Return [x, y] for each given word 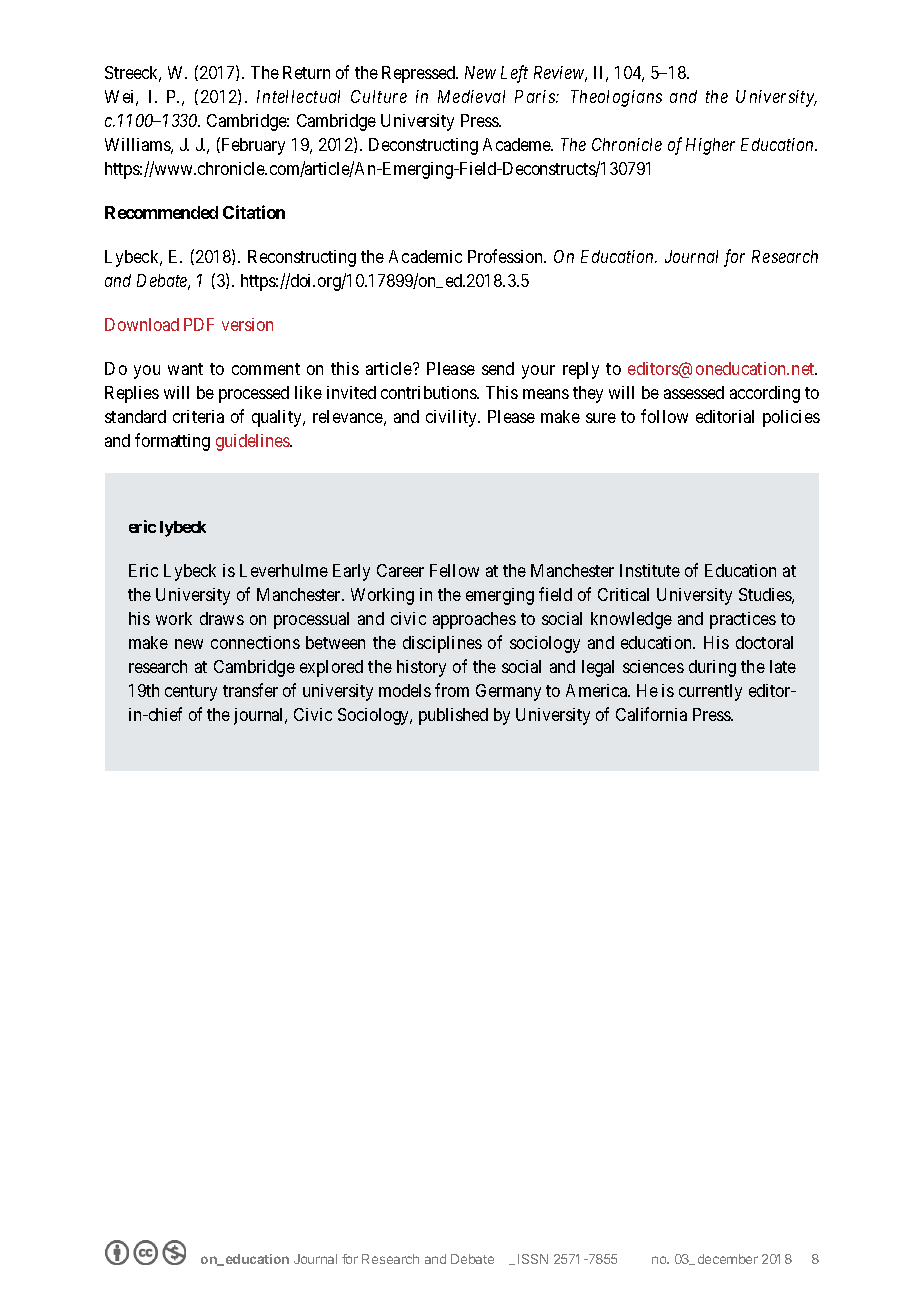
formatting [172, 442]
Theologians [616, 98]
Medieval [471, 96]
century [191, 693]
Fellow [454, 570]
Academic [425, 256]
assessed [694, 392]
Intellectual [298, 96]
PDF [199, 324]
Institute [650, 570]
